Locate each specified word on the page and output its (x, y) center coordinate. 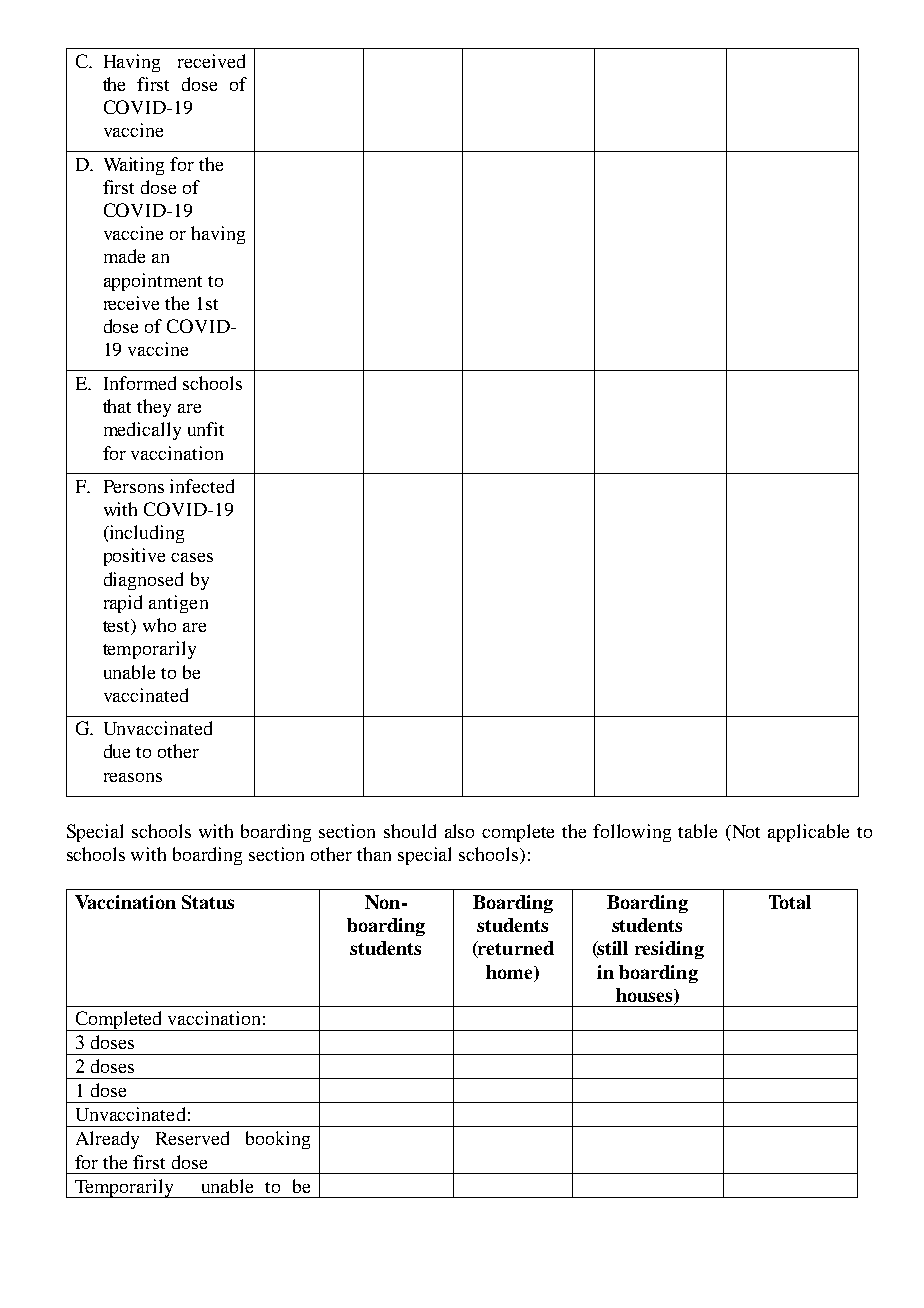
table (697, 831)
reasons (133, 777)
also (459, 831)
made (124, 256)
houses (644, 995)
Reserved (192, 1138)
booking (278, 1140)
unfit (206, 429)
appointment (153, 282)
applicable (808, 833)
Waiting (134, 166)
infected (202, 486)
